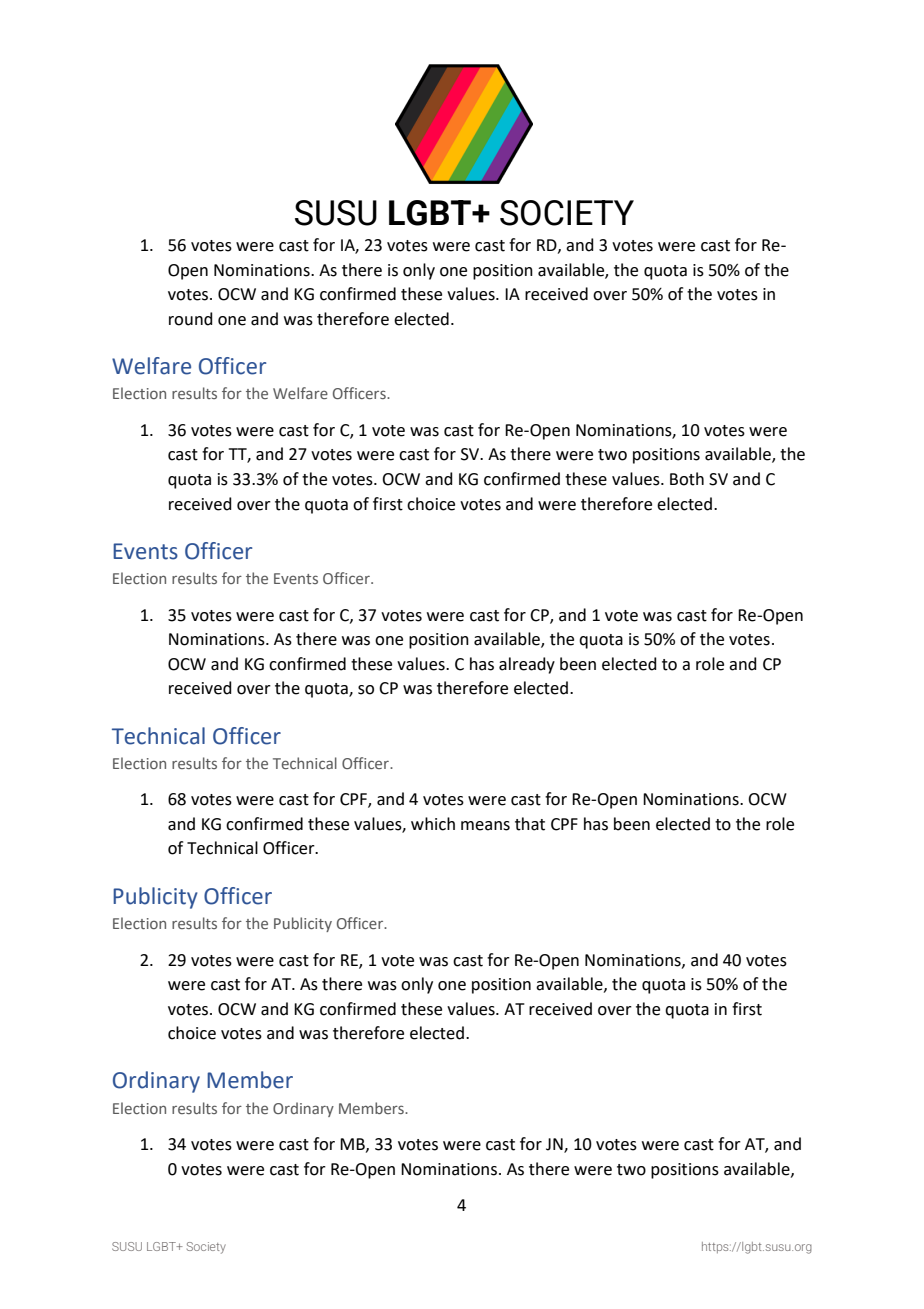 Image resolution: width=924 pixels, height=1309 pixels. I want to click on that, so click(530, 824).
